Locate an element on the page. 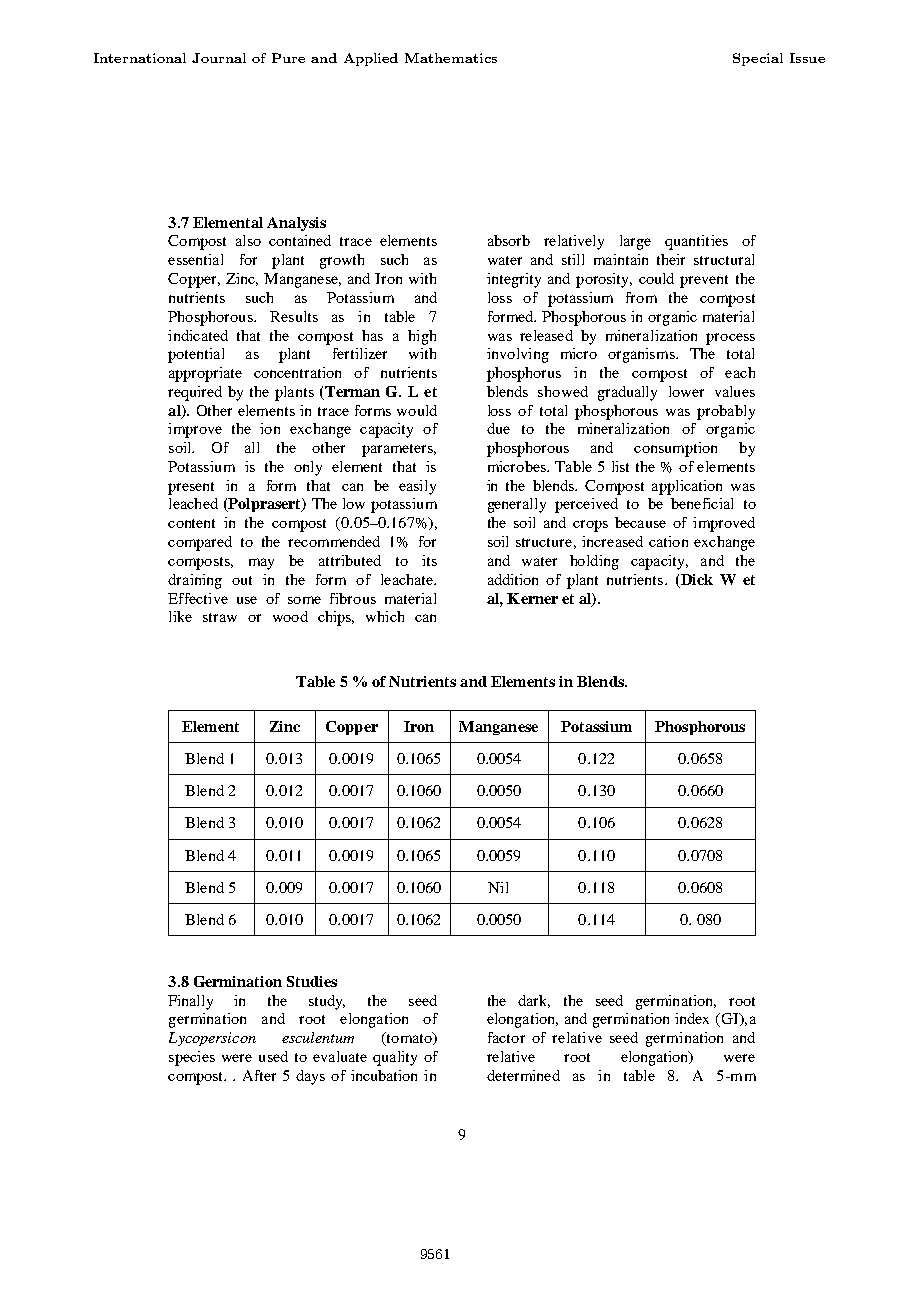 The width and height of the page is (924, 1308). out is located at coordinates (242, 580).
